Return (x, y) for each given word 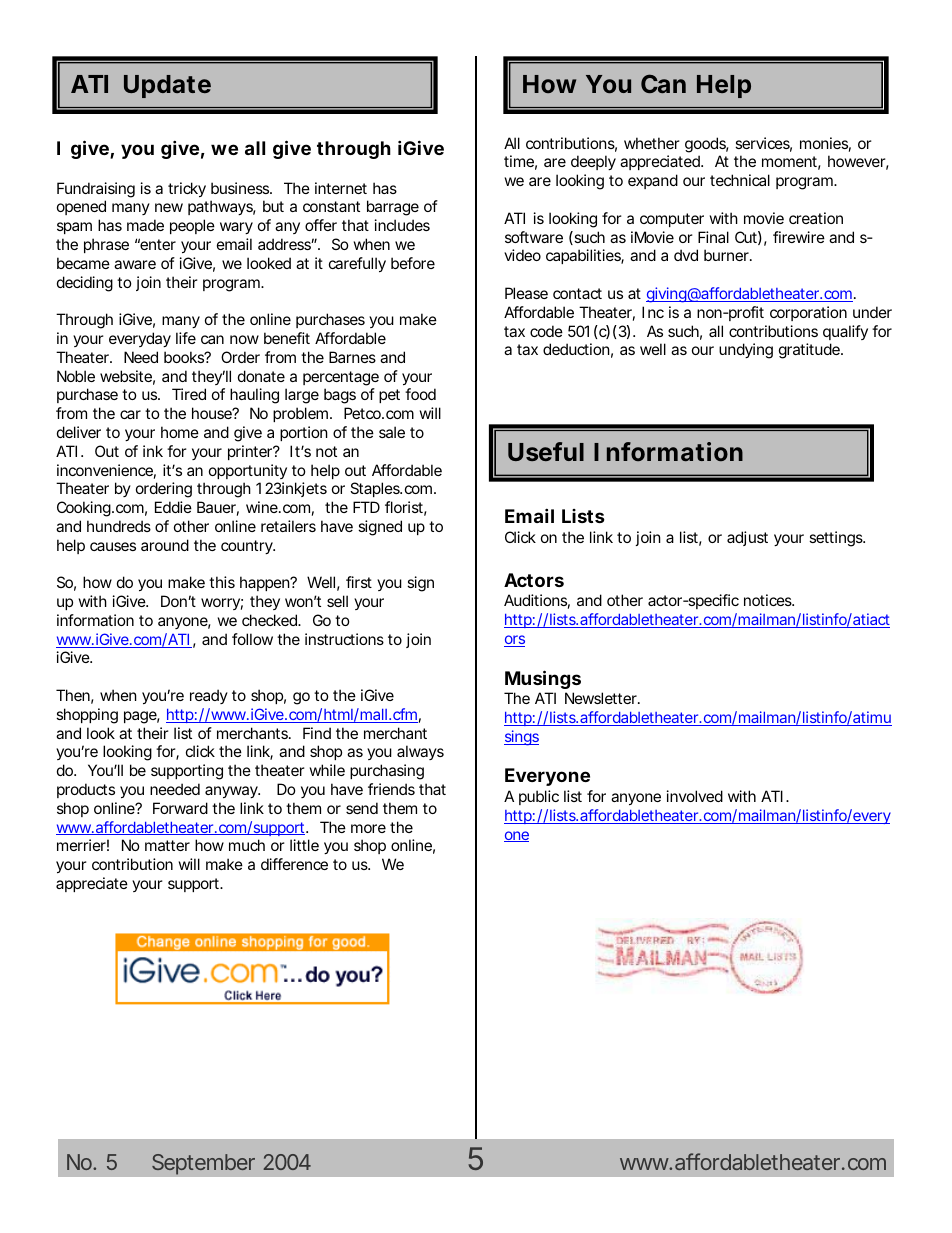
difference (294, 864)
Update (167, 86)
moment (791, 163)
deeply (593, 162)
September (203, 1164)
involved (695, 796)
